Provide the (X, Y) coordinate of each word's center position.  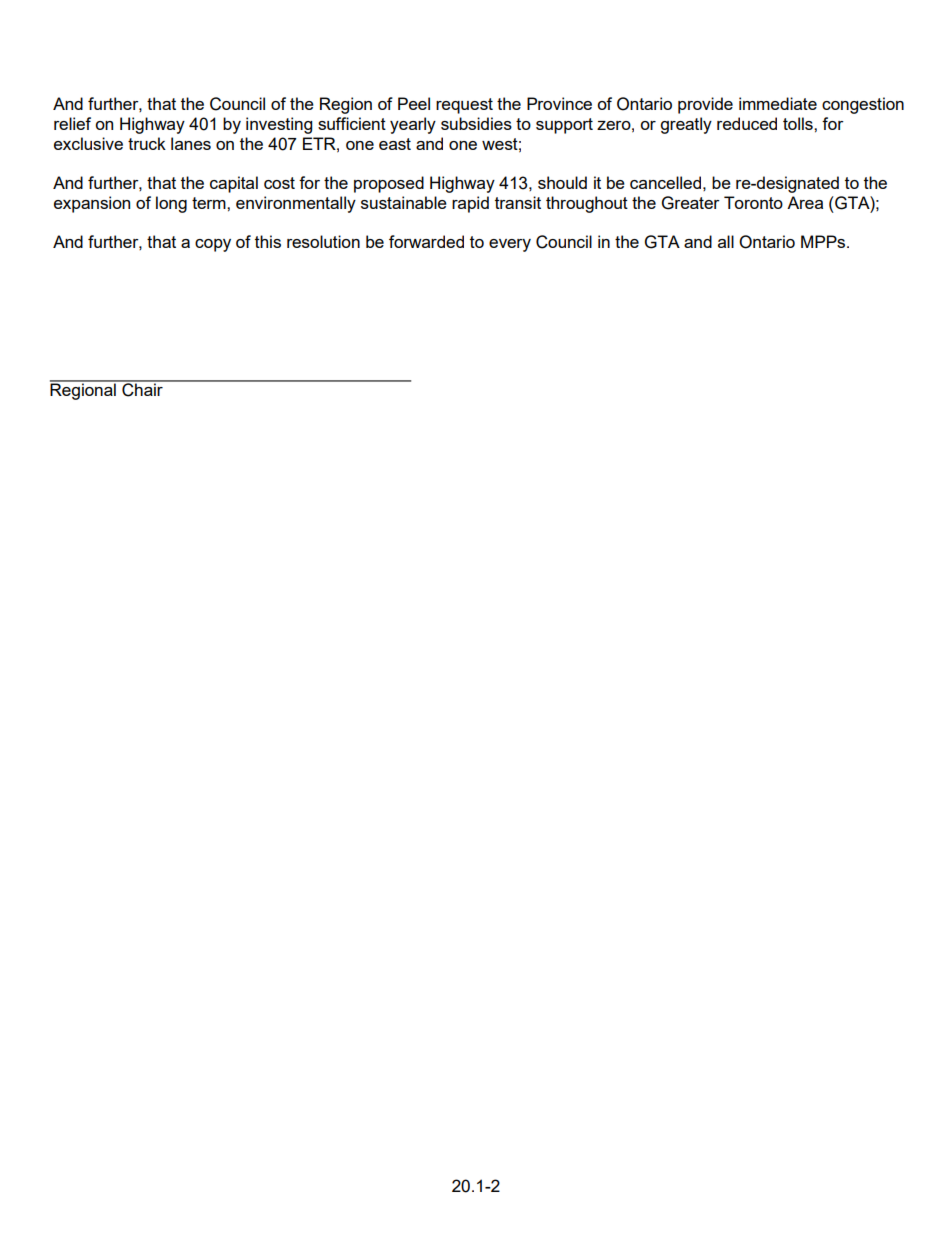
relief (72, 123)
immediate (778, 103)
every (510, 245)
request (464, 106)
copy (213, 245)
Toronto (753, 202)
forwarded (426, 241)
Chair (142, 389)
